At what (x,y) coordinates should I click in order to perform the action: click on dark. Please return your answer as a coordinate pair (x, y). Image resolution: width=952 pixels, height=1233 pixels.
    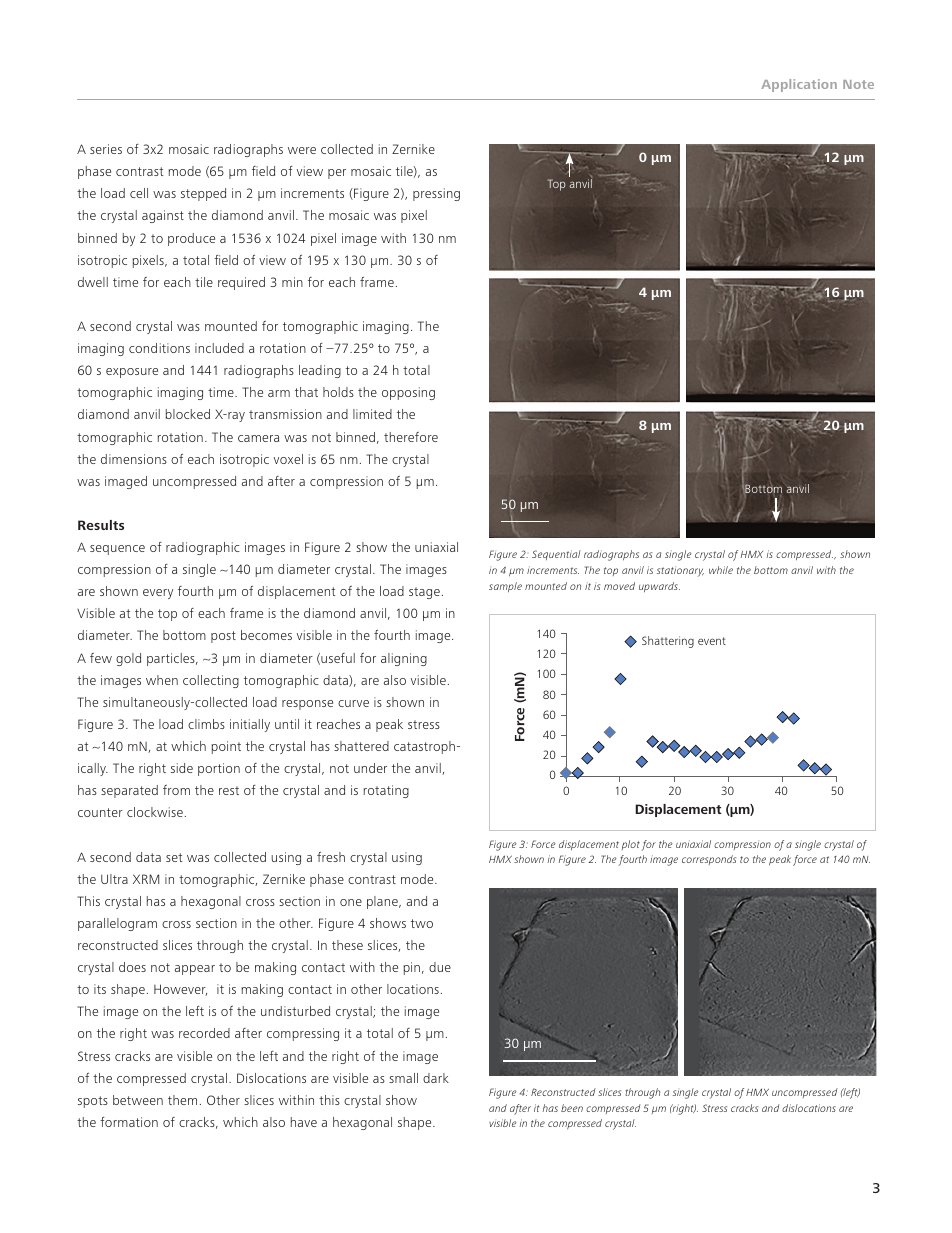
    Looking at the image, I should click on (436, 1078).
